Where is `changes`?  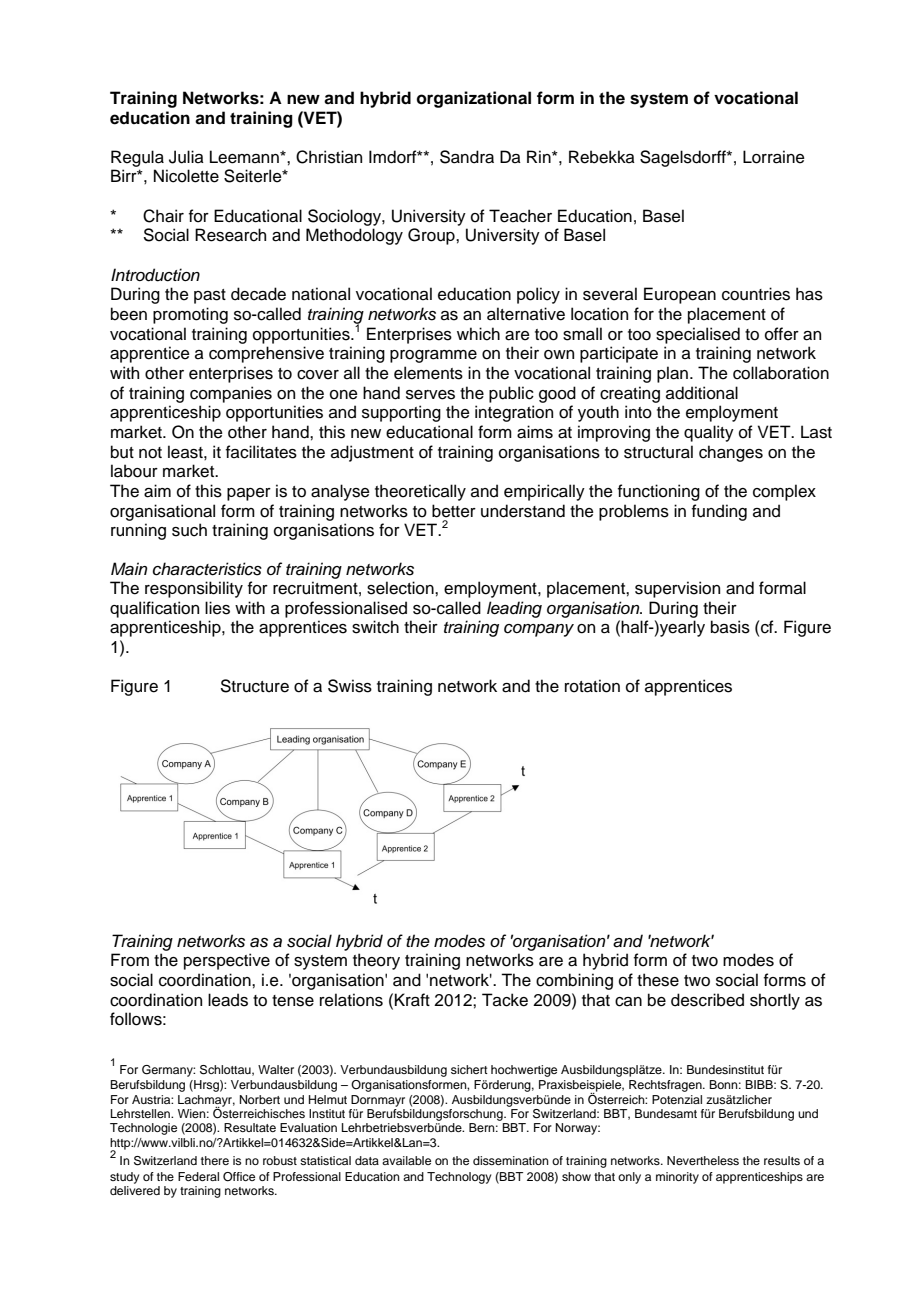 changes is located at coordinates (731, 453).
